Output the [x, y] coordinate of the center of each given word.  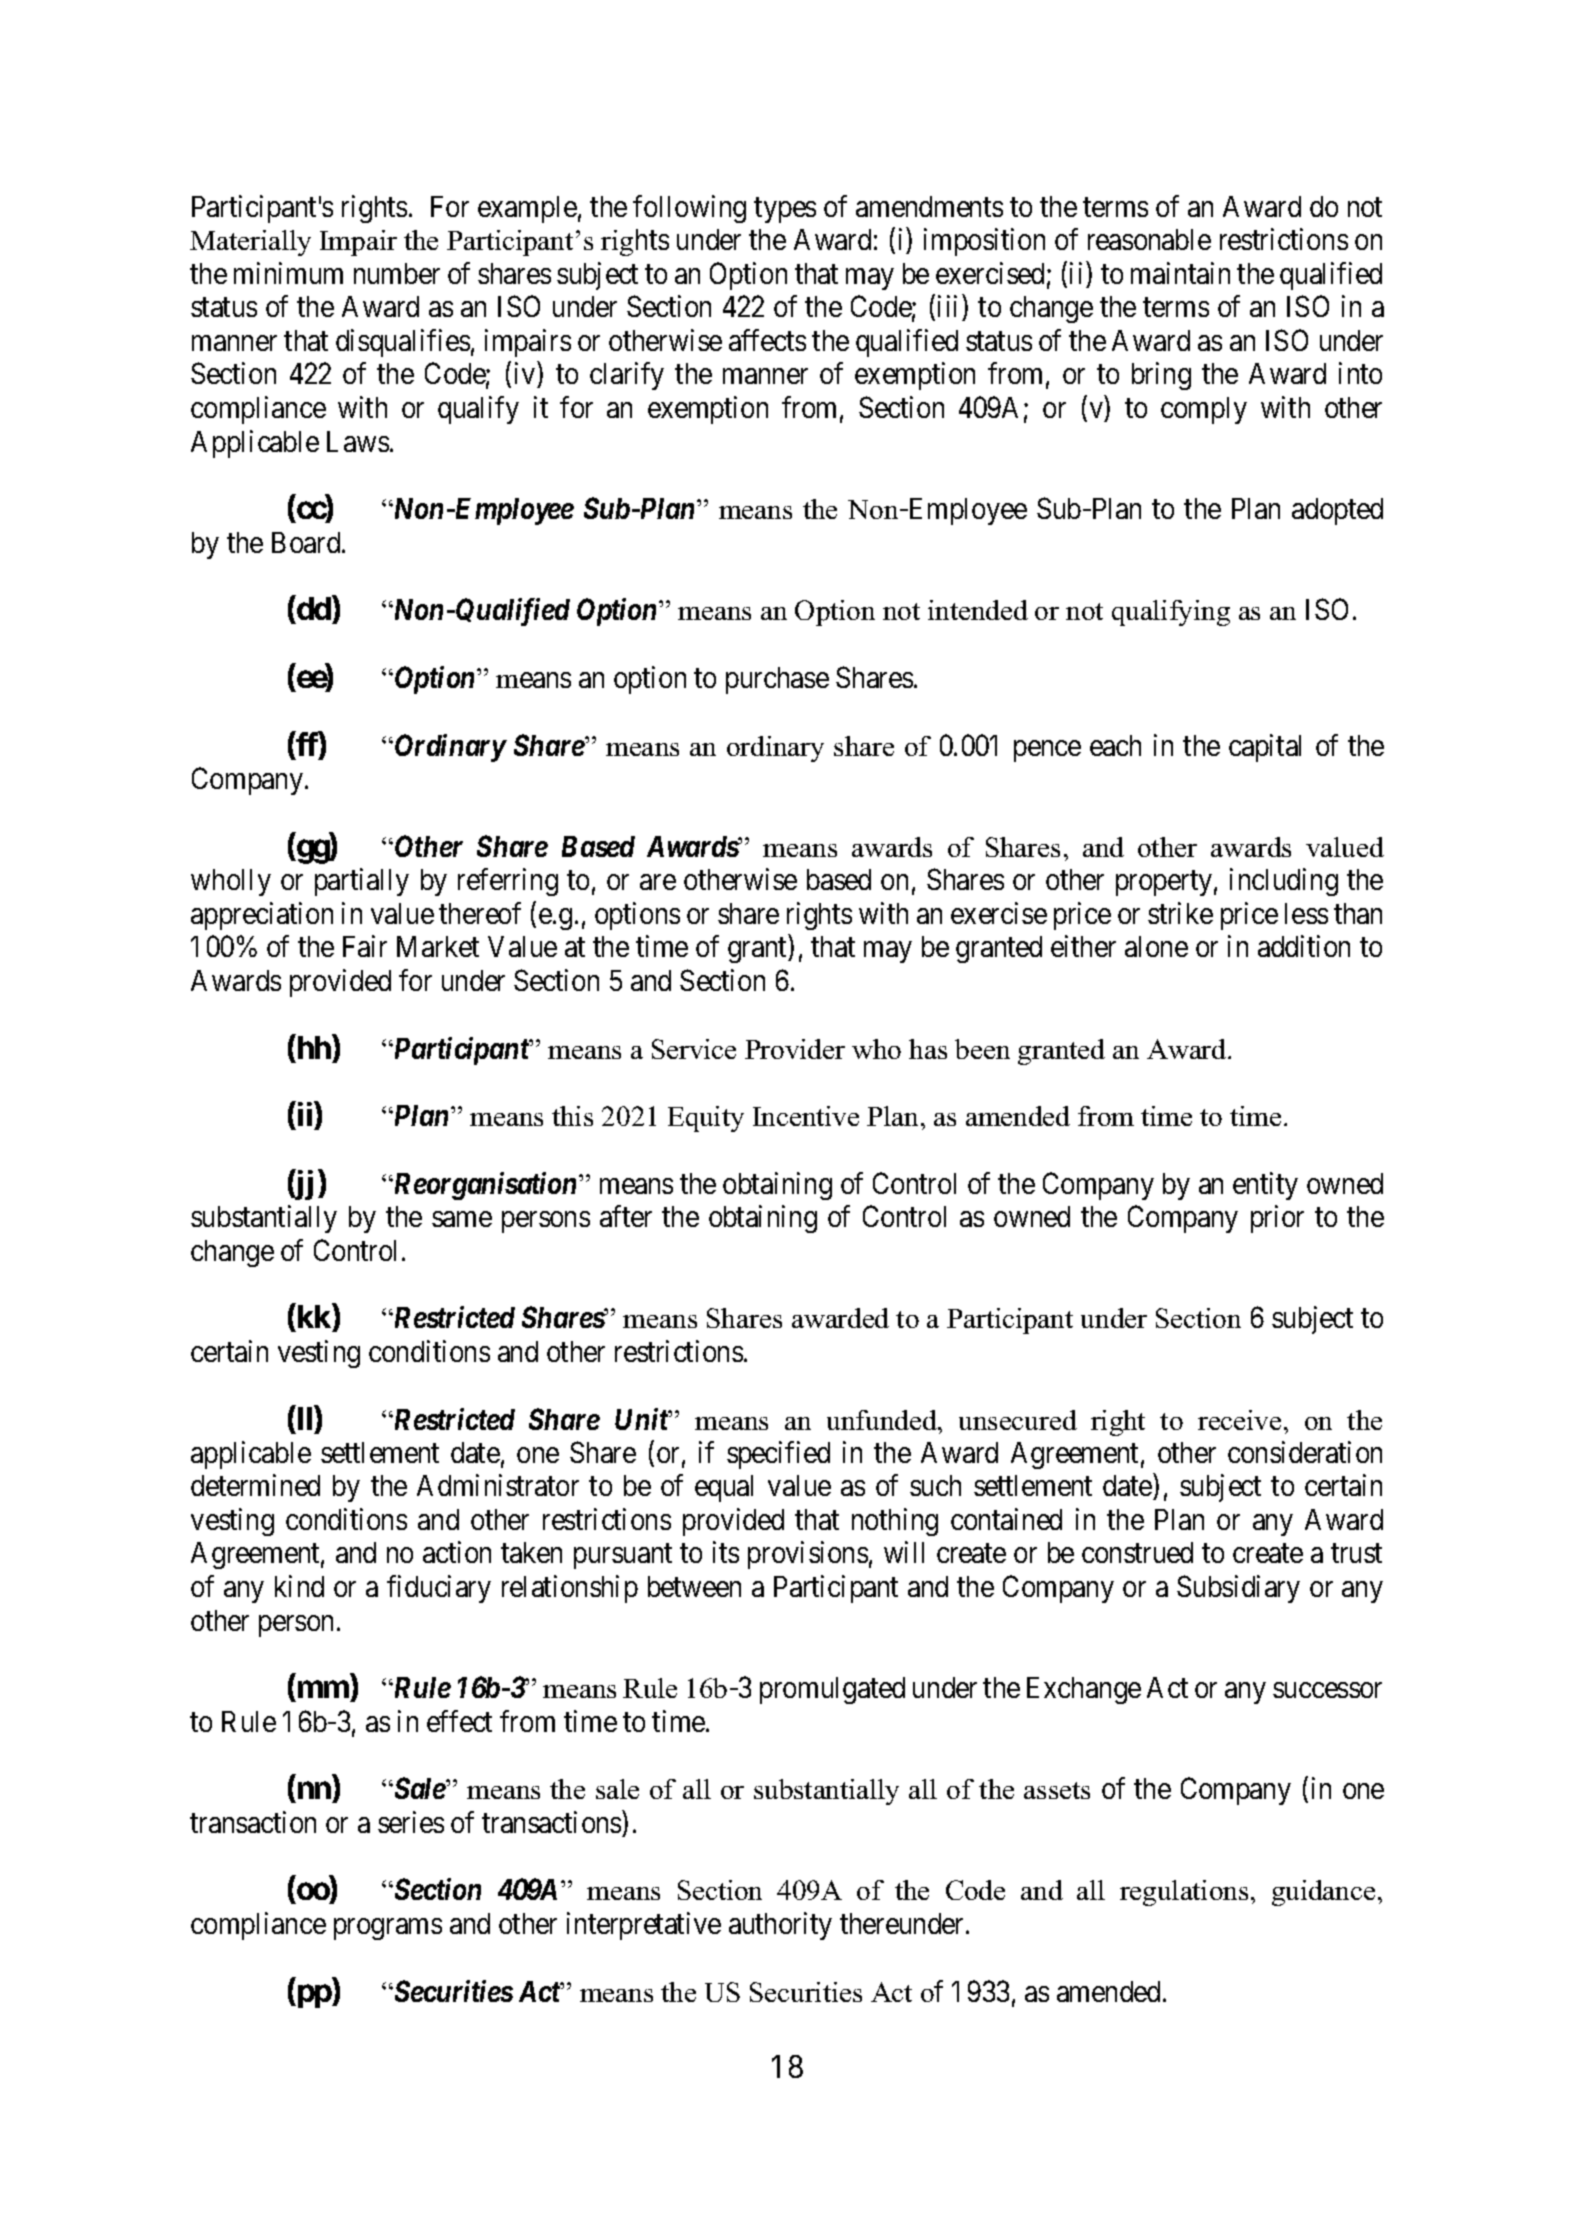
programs [388, 1929]
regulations [1184, 1893]
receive [1239, 1420]
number [397, 273]
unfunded [883, 1420]
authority [780, 1926]
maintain [1180, 273]
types [785, 210]
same [462, 1219]
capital [1265, 748]
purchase [777, 680]
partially [362, 882]
